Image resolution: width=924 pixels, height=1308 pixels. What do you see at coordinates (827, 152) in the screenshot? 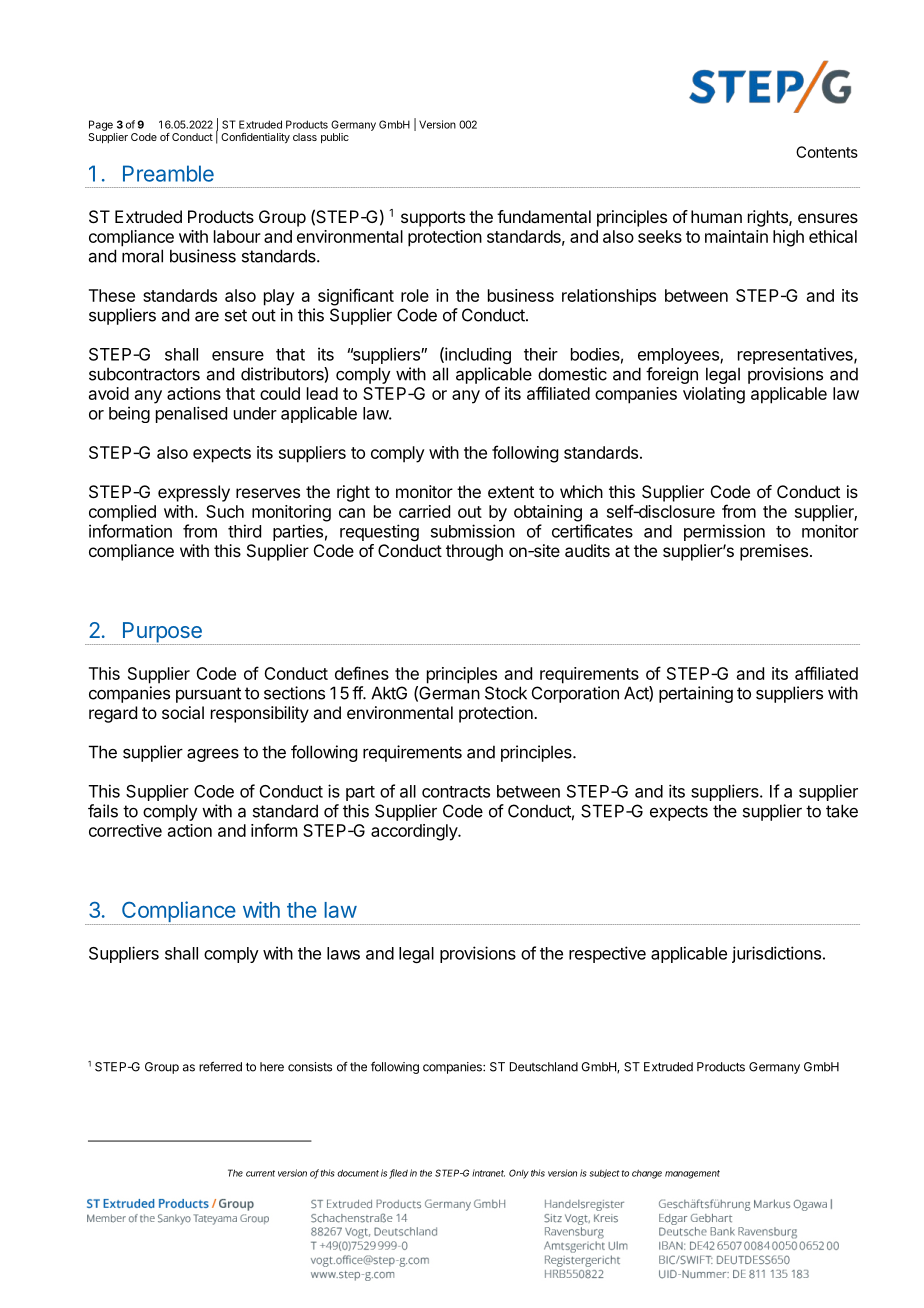
I see `Contents` at bounding box center [827, 152].
